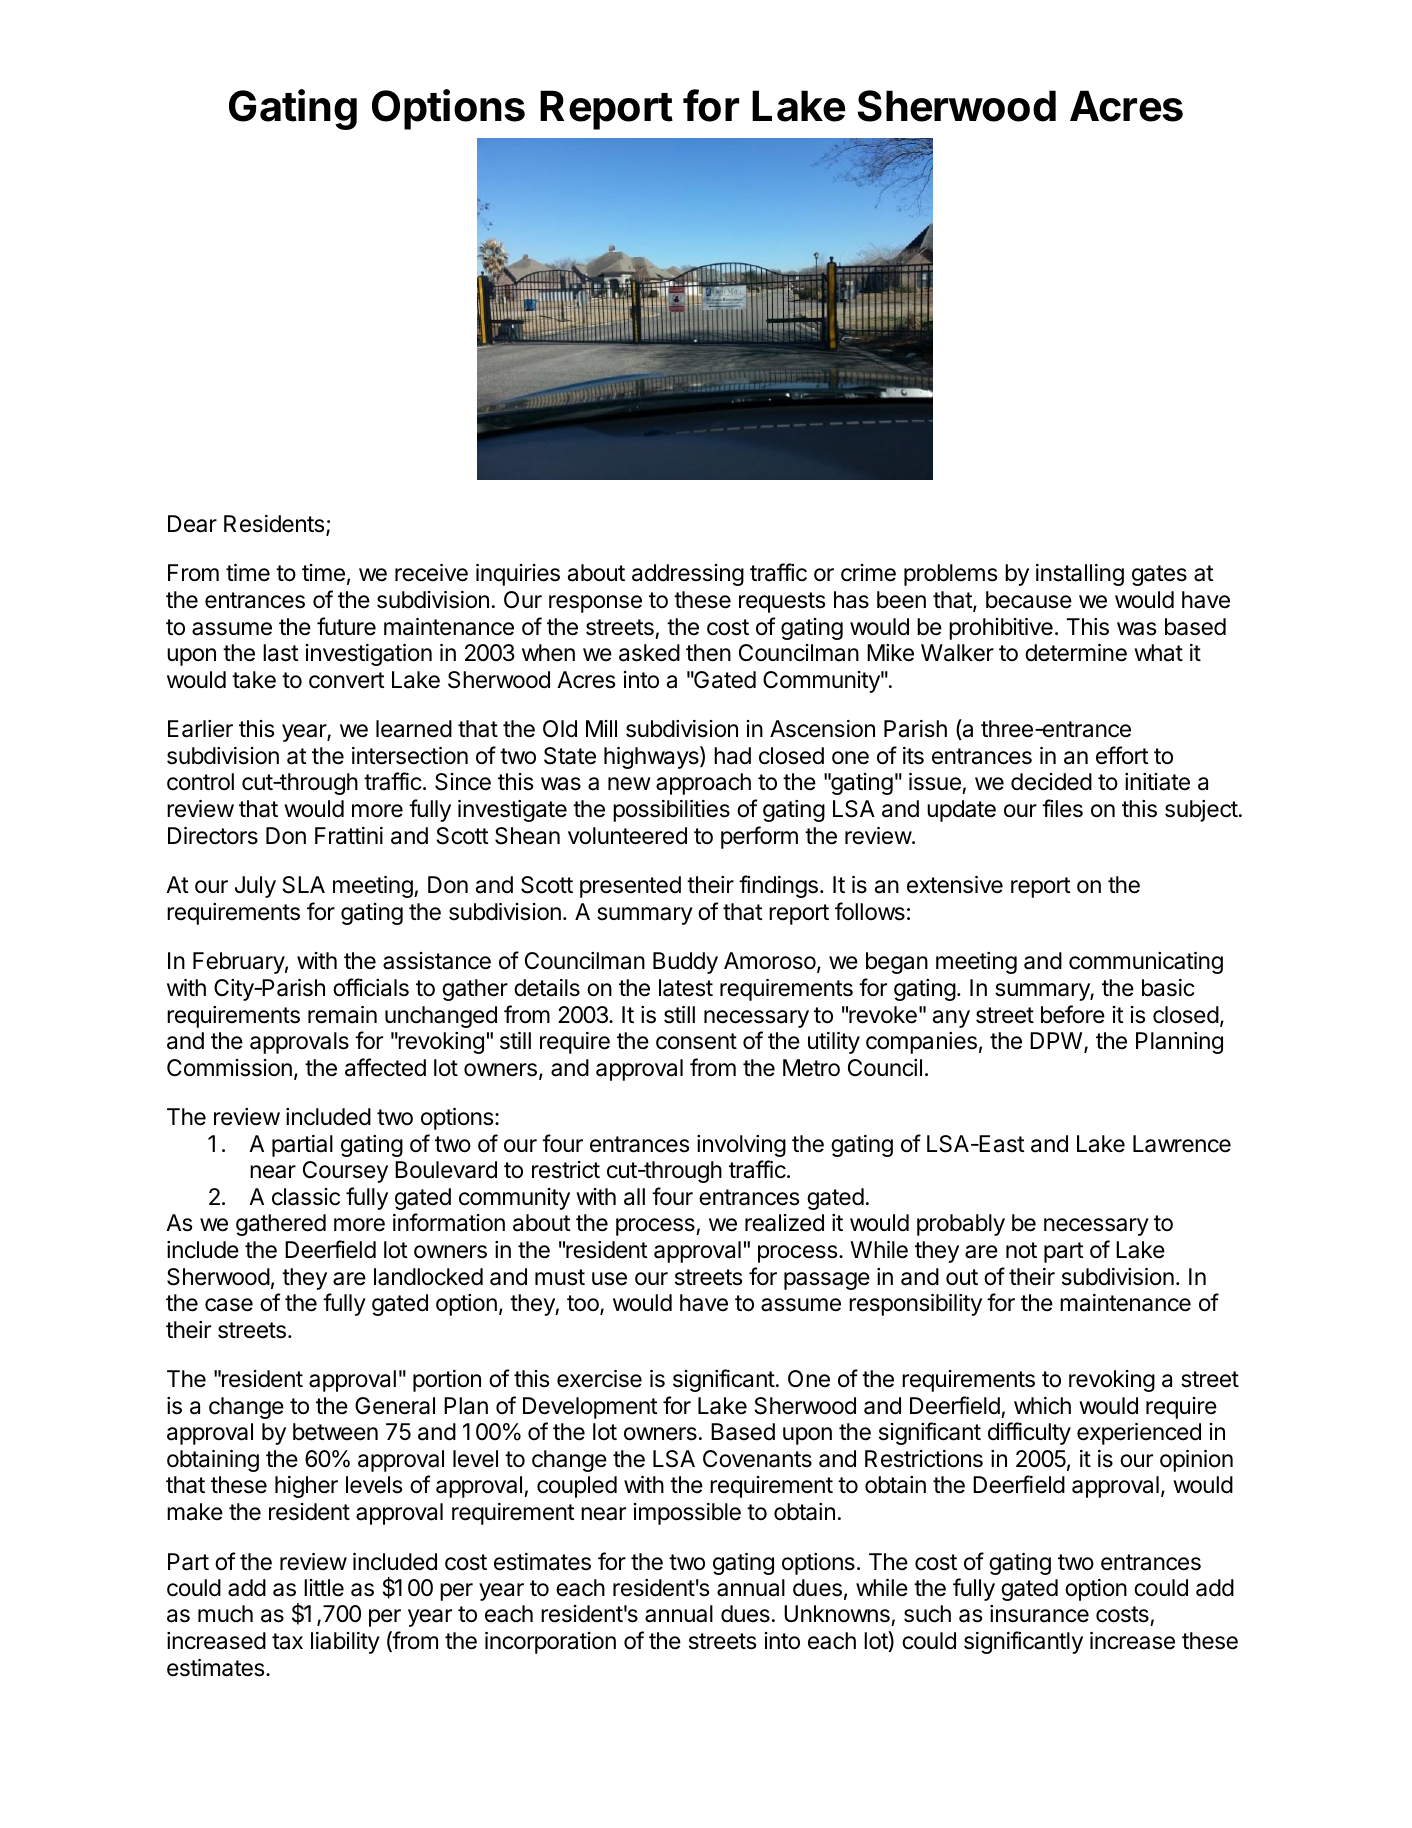 Image resolution: width=1412 pixels, height=1828 pixels. What do you see at coordinates (324, 1588) in the page?
I see `little` at bounding box center [324, 1588].
